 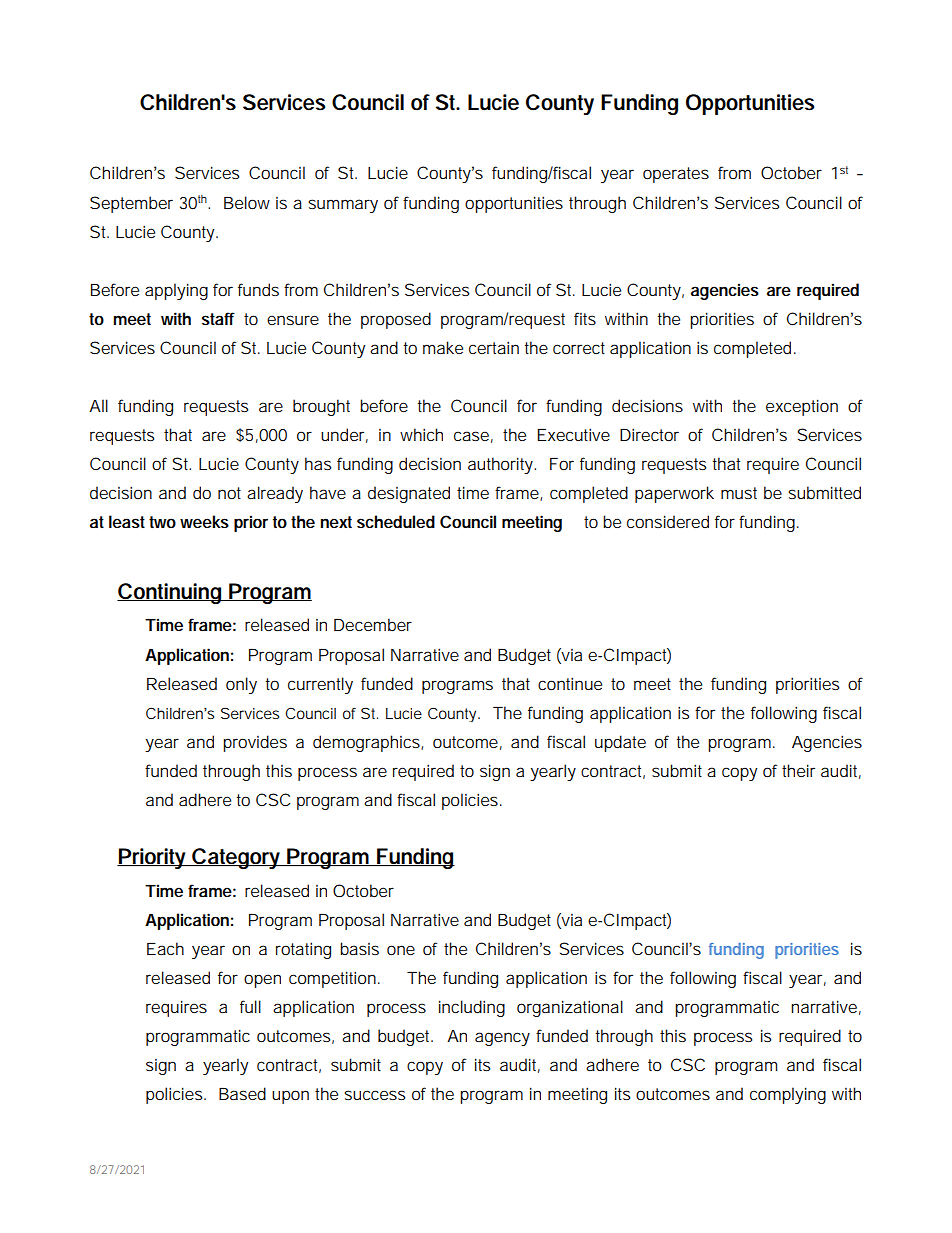 What do you see at coordinates (366, 743) in the image?
I see `demographics` at bounding box center [366, 743].
